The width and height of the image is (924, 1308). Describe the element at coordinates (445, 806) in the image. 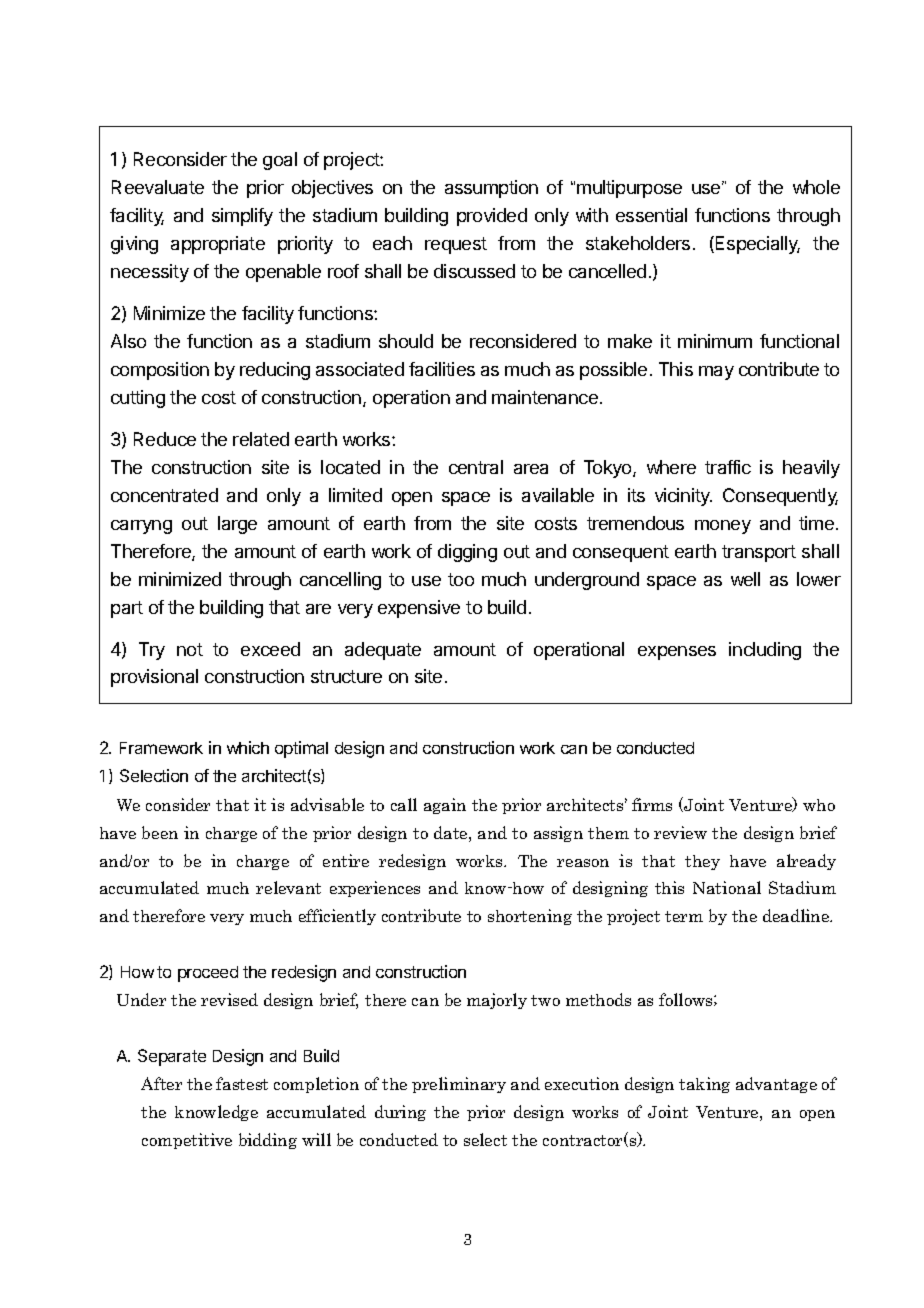

I see `again` at that location.
